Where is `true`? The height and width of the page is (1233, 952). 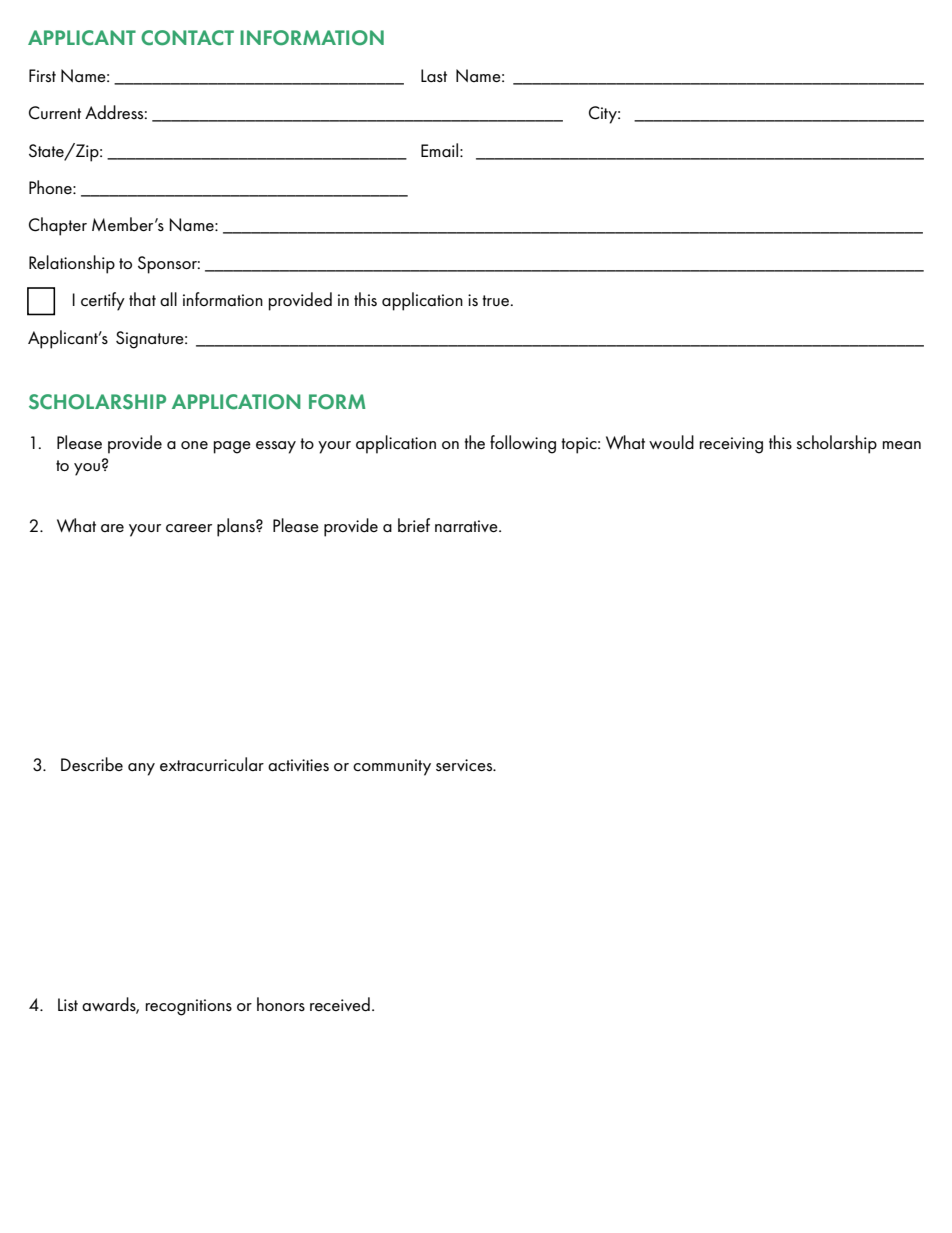 true is located at coordinates (497, 300).
